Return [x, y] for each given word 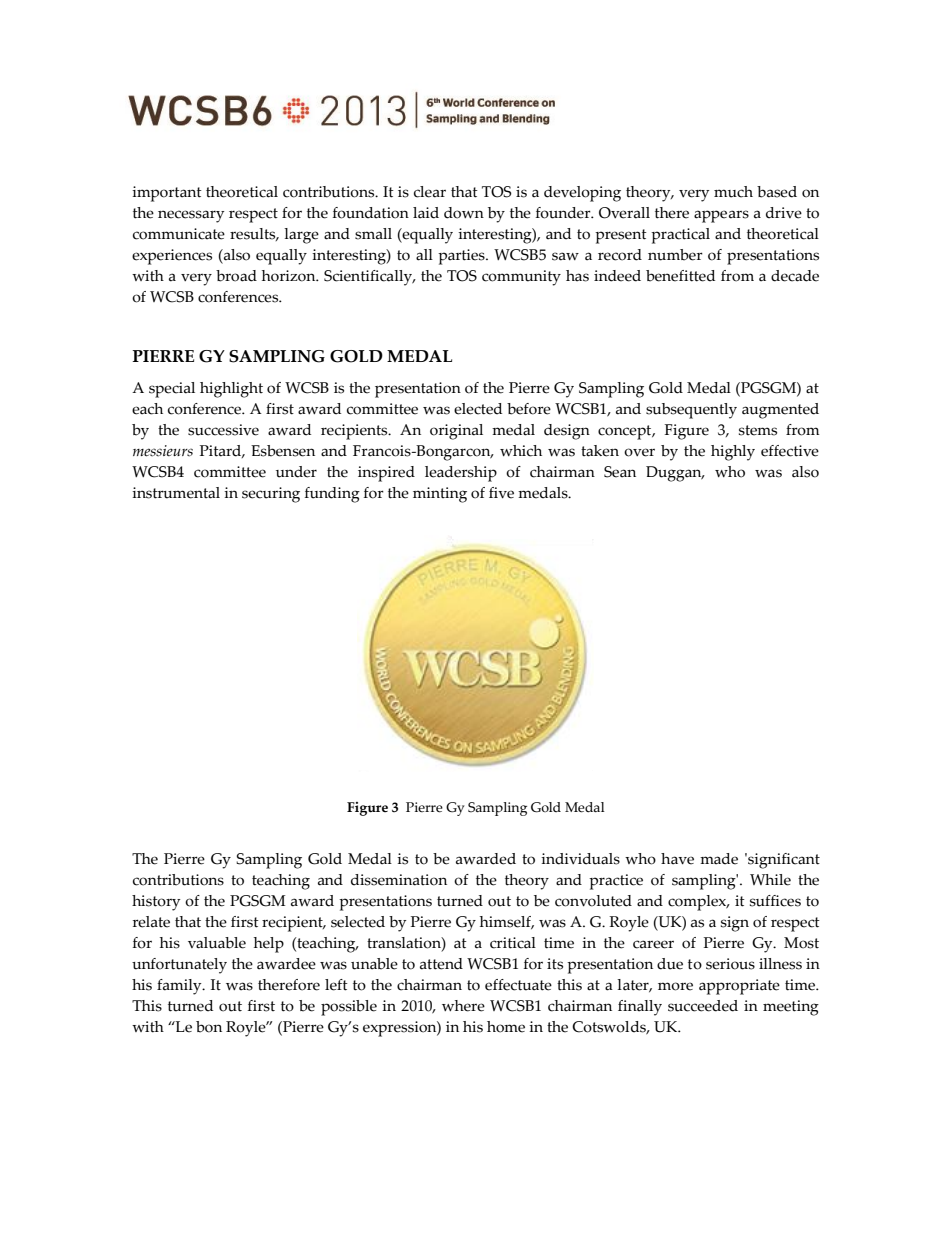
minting [440, 495]
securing [271, 495]
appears [721, 216]
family [180, 987]
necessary [191, 216]
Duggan [675, 474]
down [464, 213]
